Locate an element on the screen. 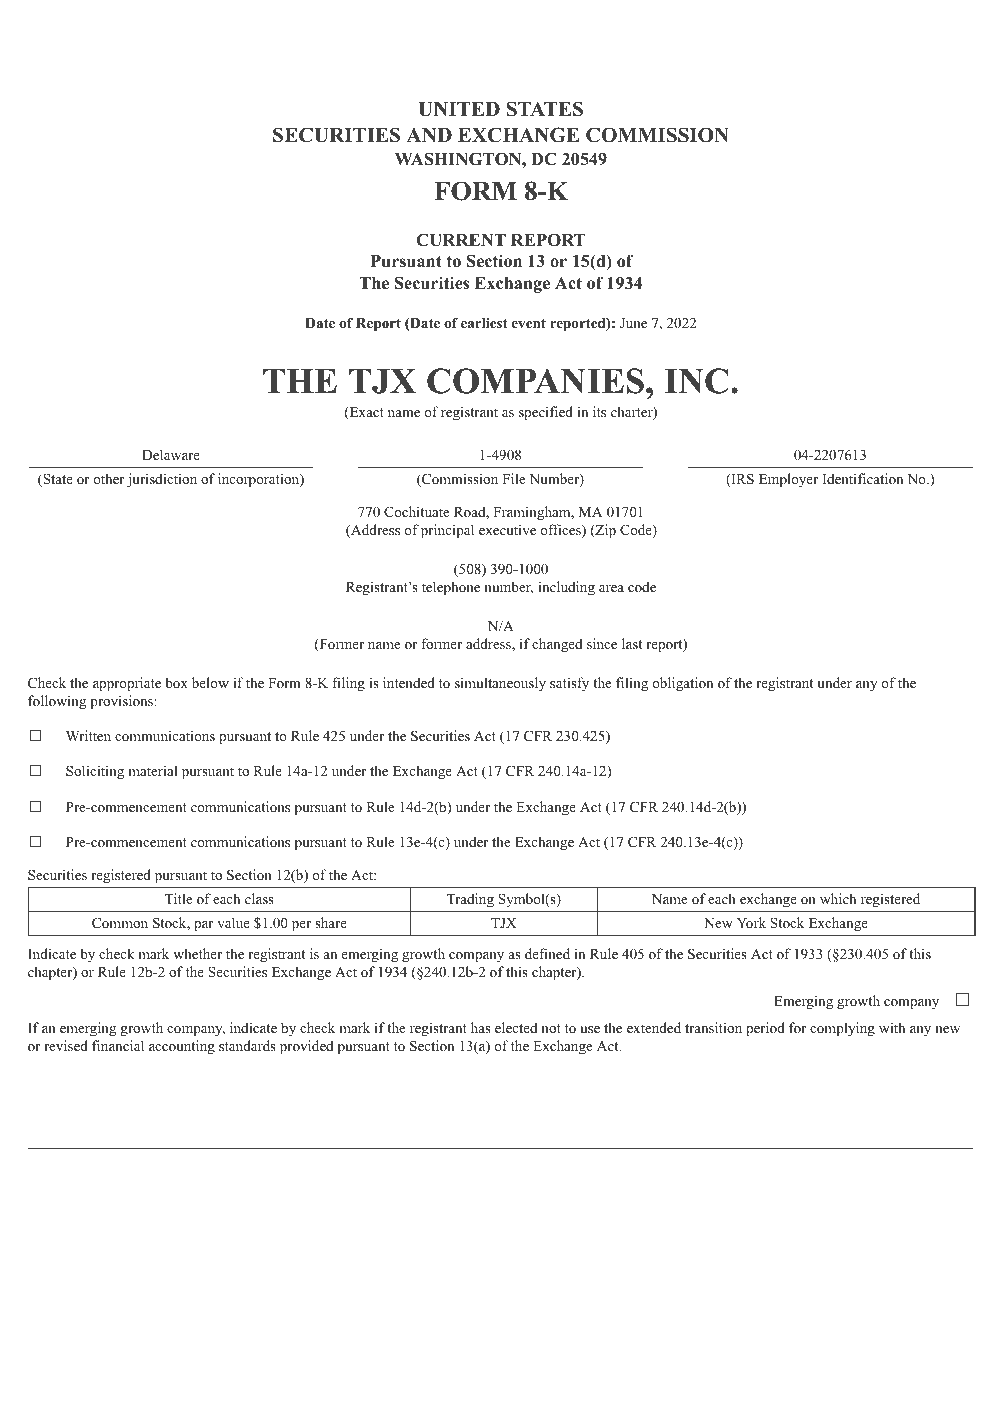 The image size is (1003, 1420). June is located at coordinates (633, 323).
